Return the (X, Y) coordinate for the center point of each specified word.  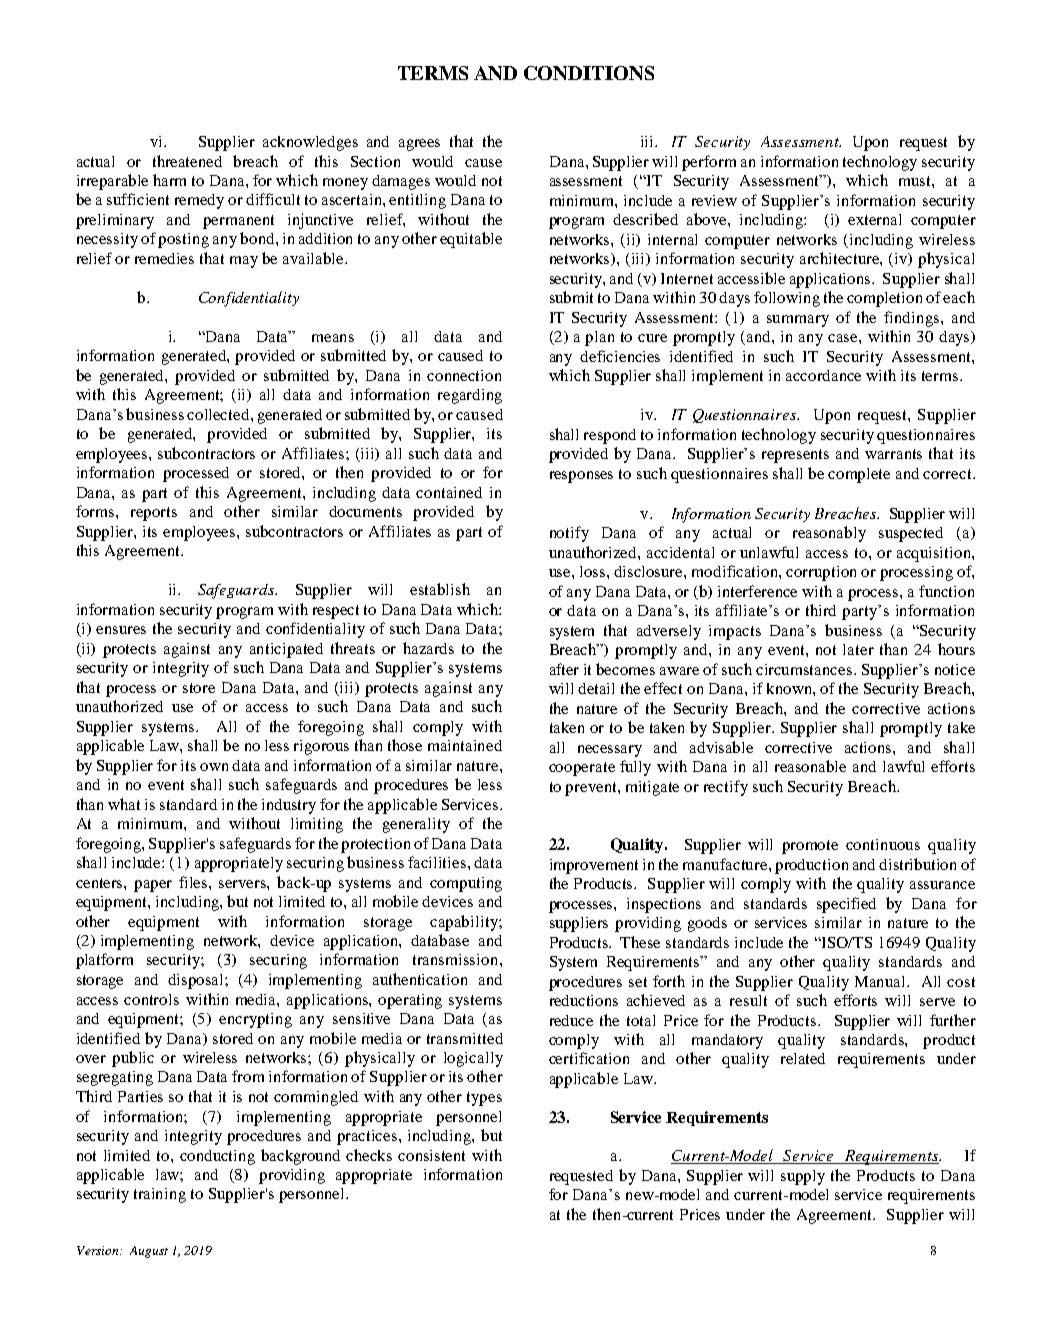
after (564, 669)
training (160, 1195)
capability (465, 923)
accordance (823, 375)
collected (219, 414)
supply (803, 1177)
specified (846, 905)
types (484, 1099)
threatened (187, 161)
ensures (121, 630)
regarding (470, 396)
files (194, 882)
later (858, 649)
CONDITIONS (589, 73)
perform (709, 163)
